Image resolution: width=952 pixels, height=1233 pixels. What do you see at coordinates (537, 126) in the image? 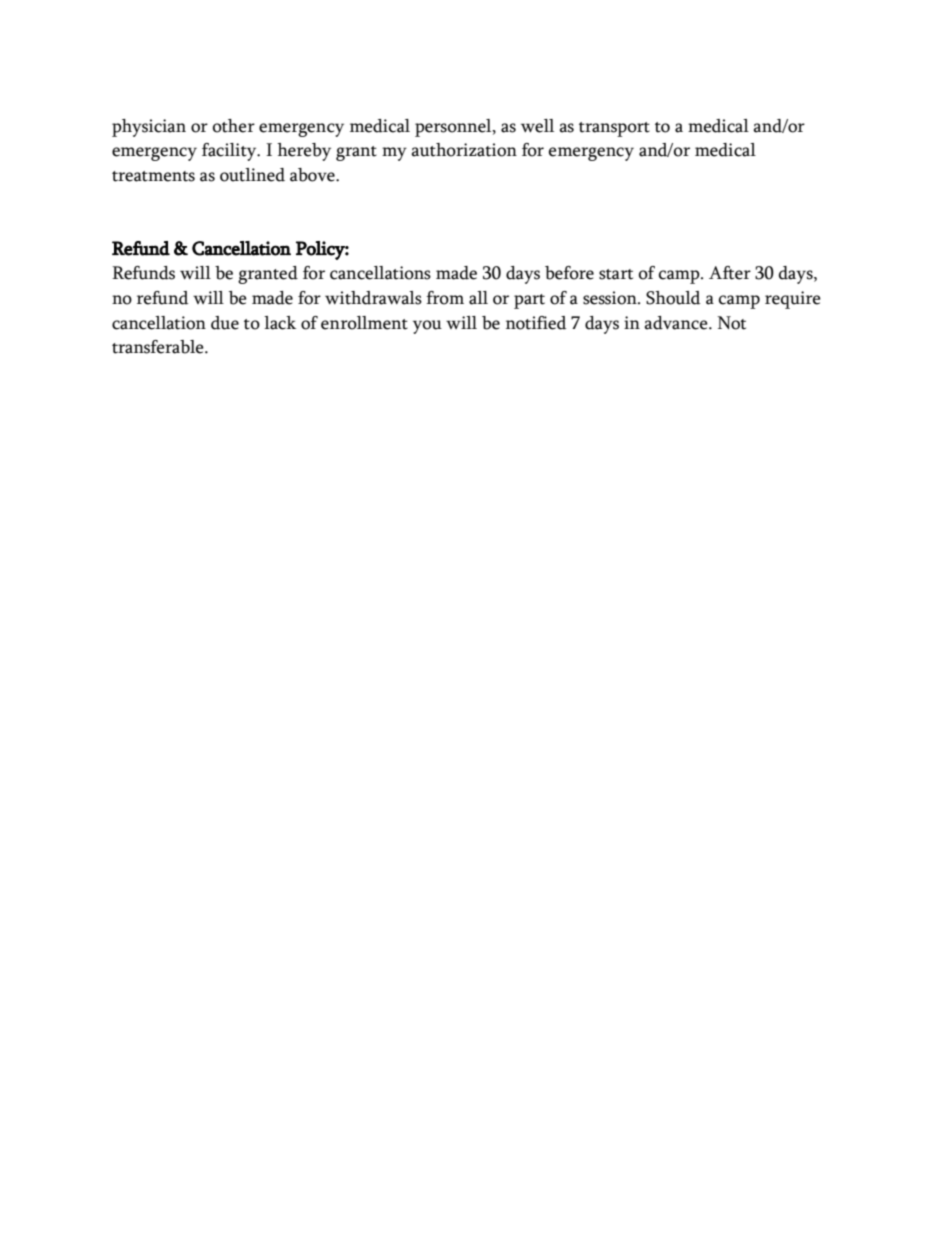
I see `well` at bounding box center [537, 126].
